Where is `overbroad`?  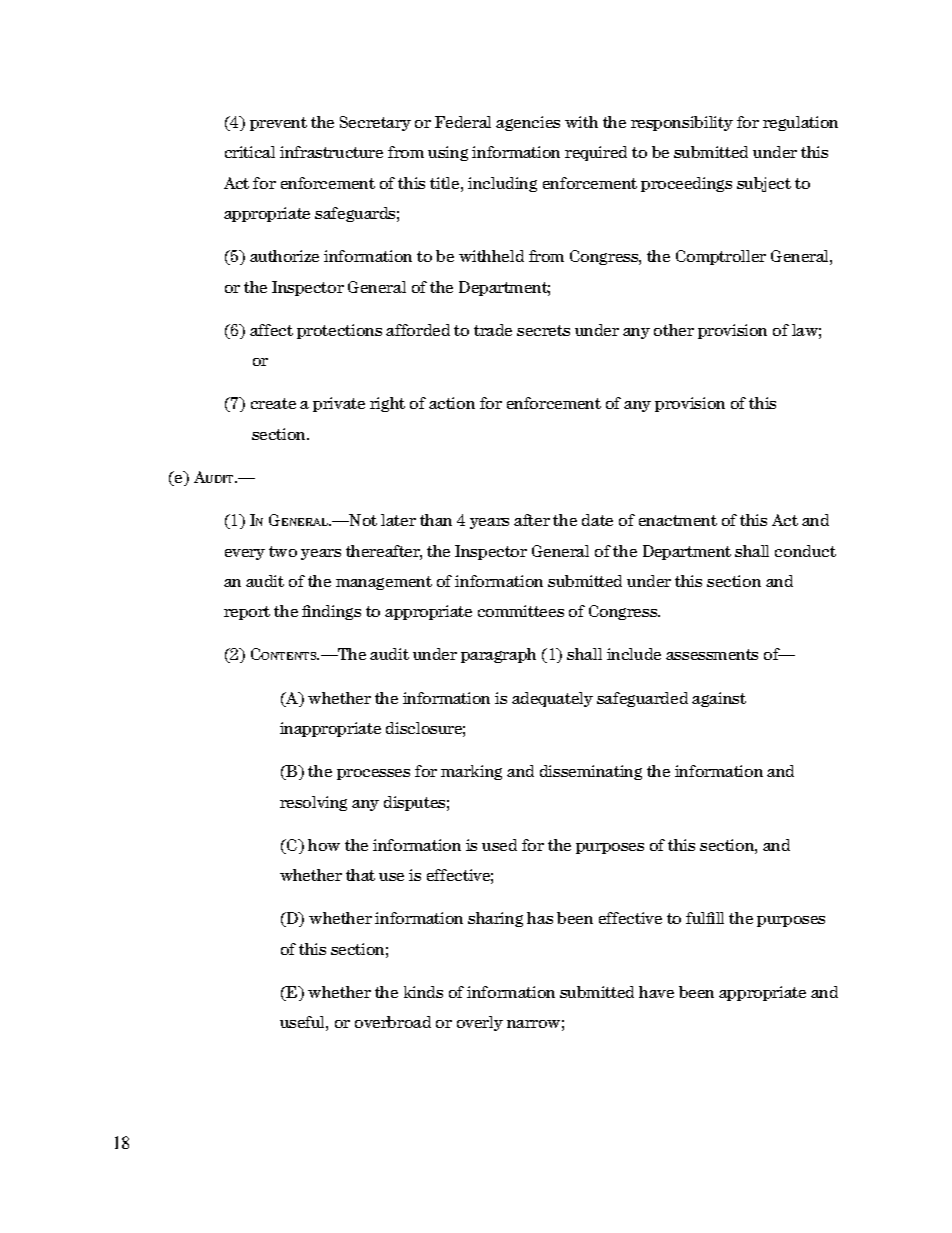
overbroad is located at coordinates (393, 1022).
